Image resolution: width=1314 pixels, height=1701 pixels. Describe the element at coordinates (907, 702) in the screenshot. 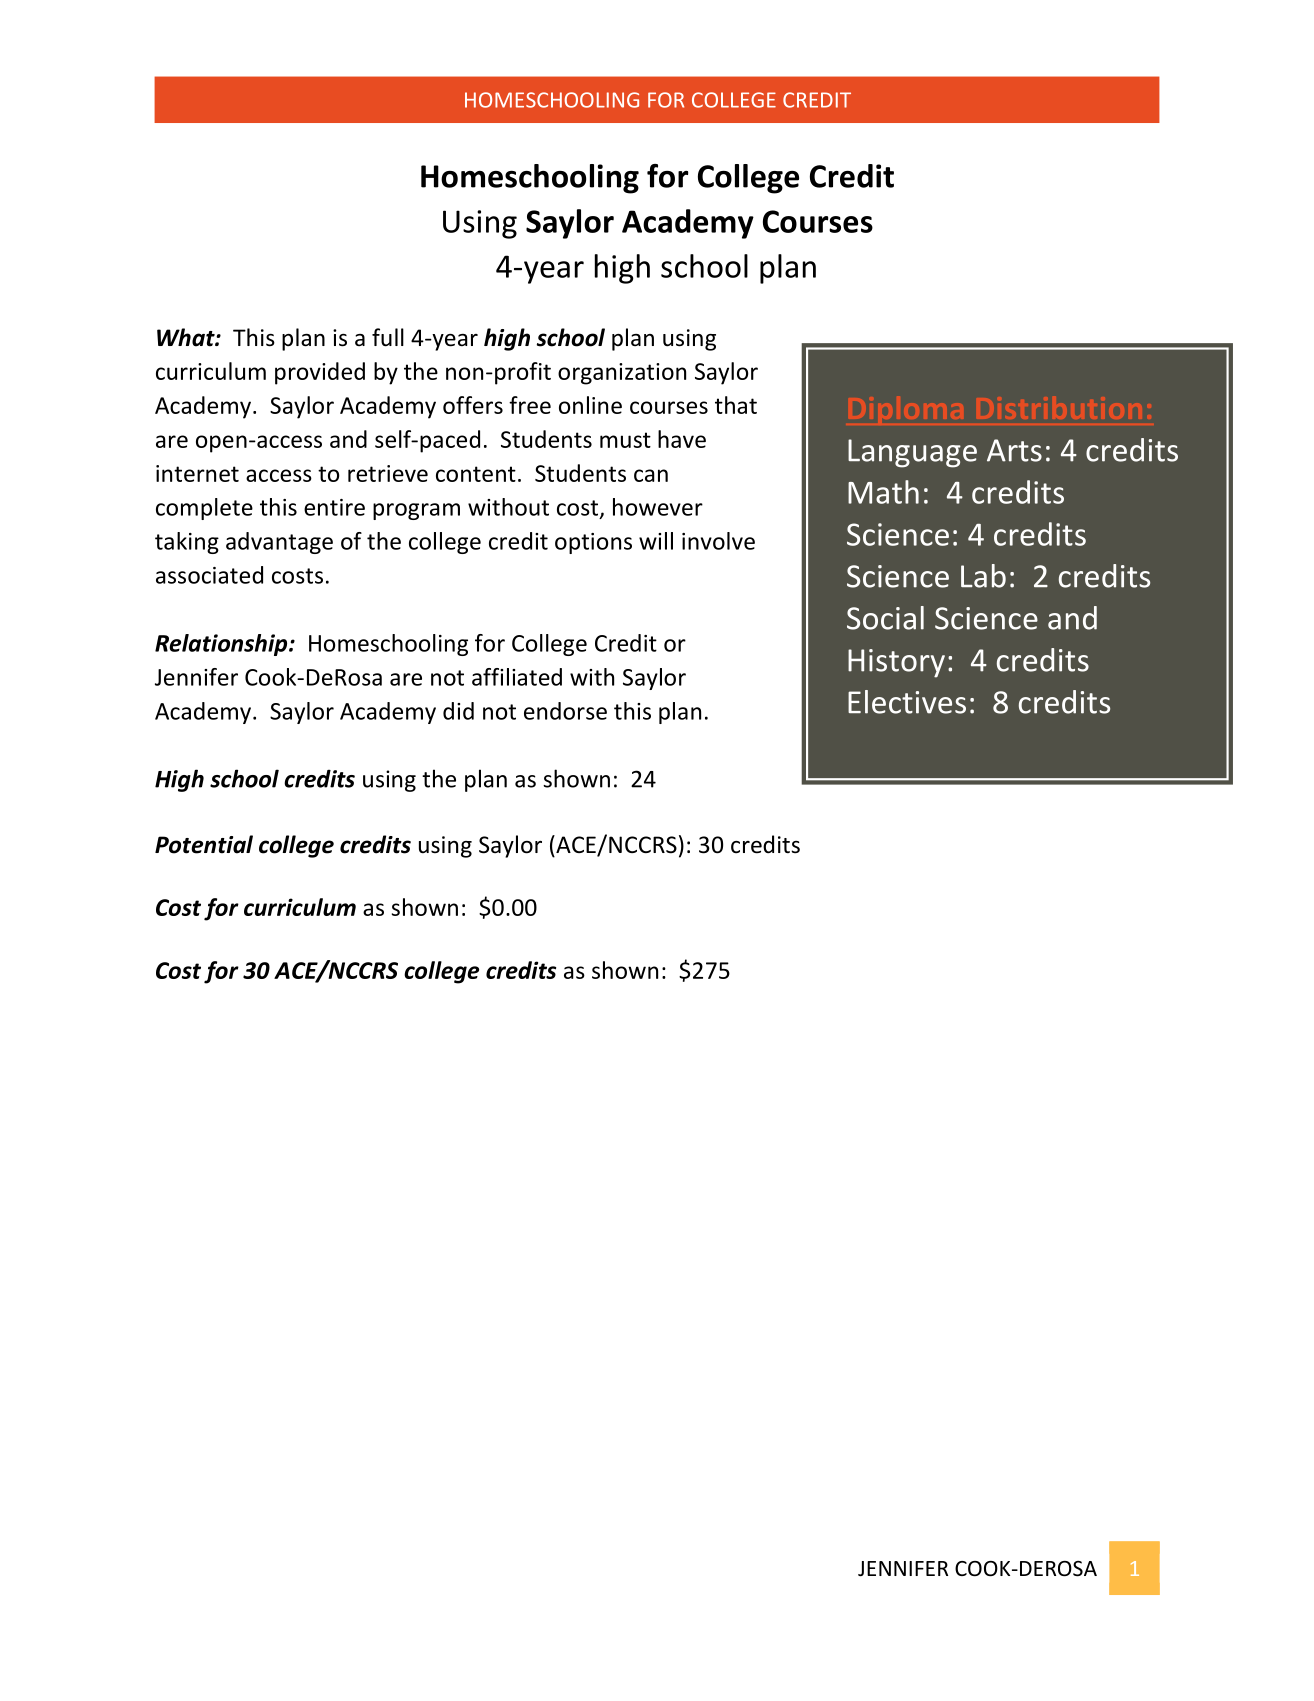

I see `Electives` at that location.
